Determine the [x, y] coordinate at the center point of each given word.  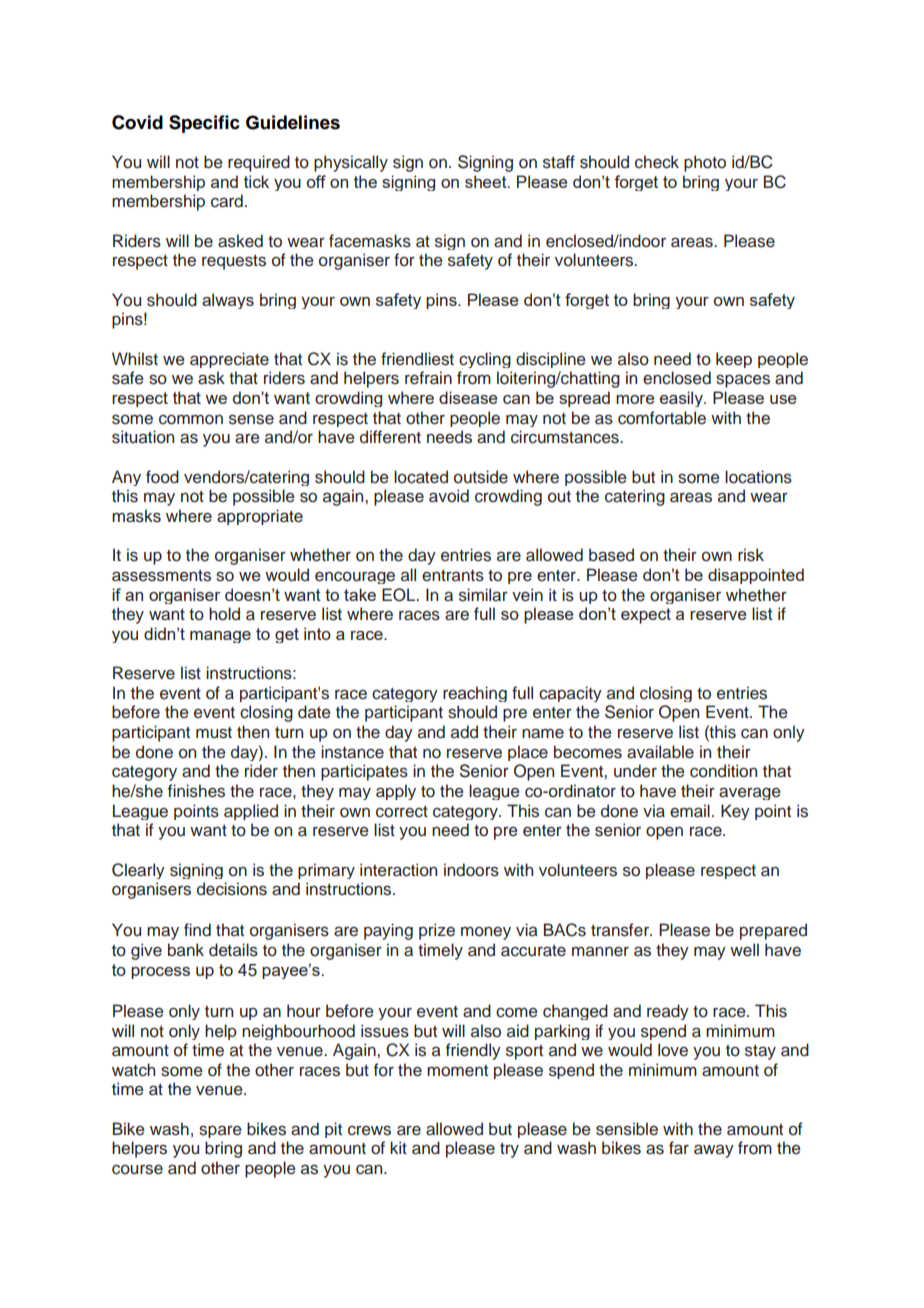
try [509, 1150]
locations [758, 477]
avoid [449, 496]
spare [220, 1131]
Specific [204, 124]
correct [402, 812]
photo [705, 163]
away [714, 1151]
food [162, 477]
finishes [196, 791]
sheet [487, 181]
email [690, 811]
